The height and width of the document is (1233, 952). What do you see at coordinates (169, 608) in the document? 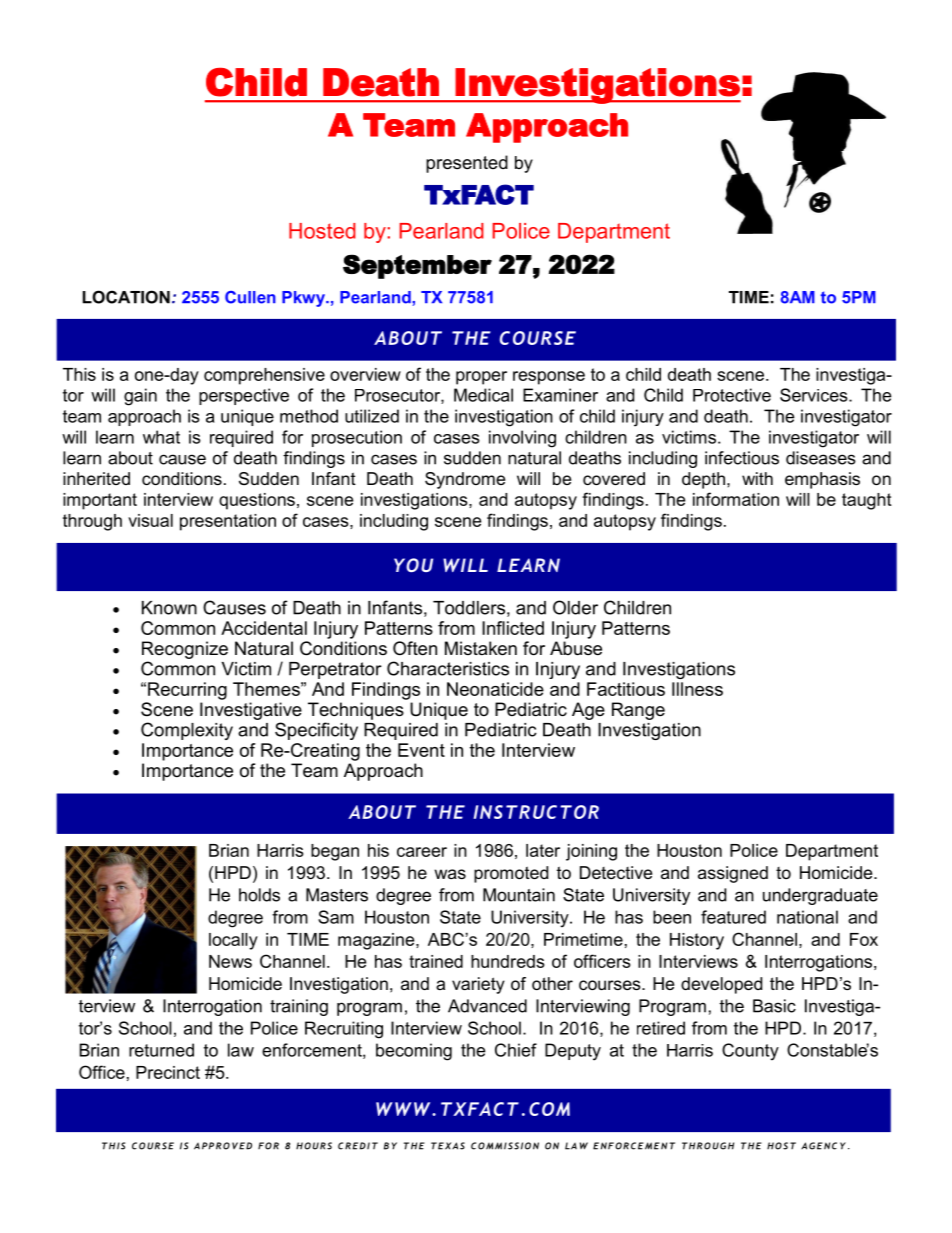
I see `Known` at bounding box center [169, 608].
